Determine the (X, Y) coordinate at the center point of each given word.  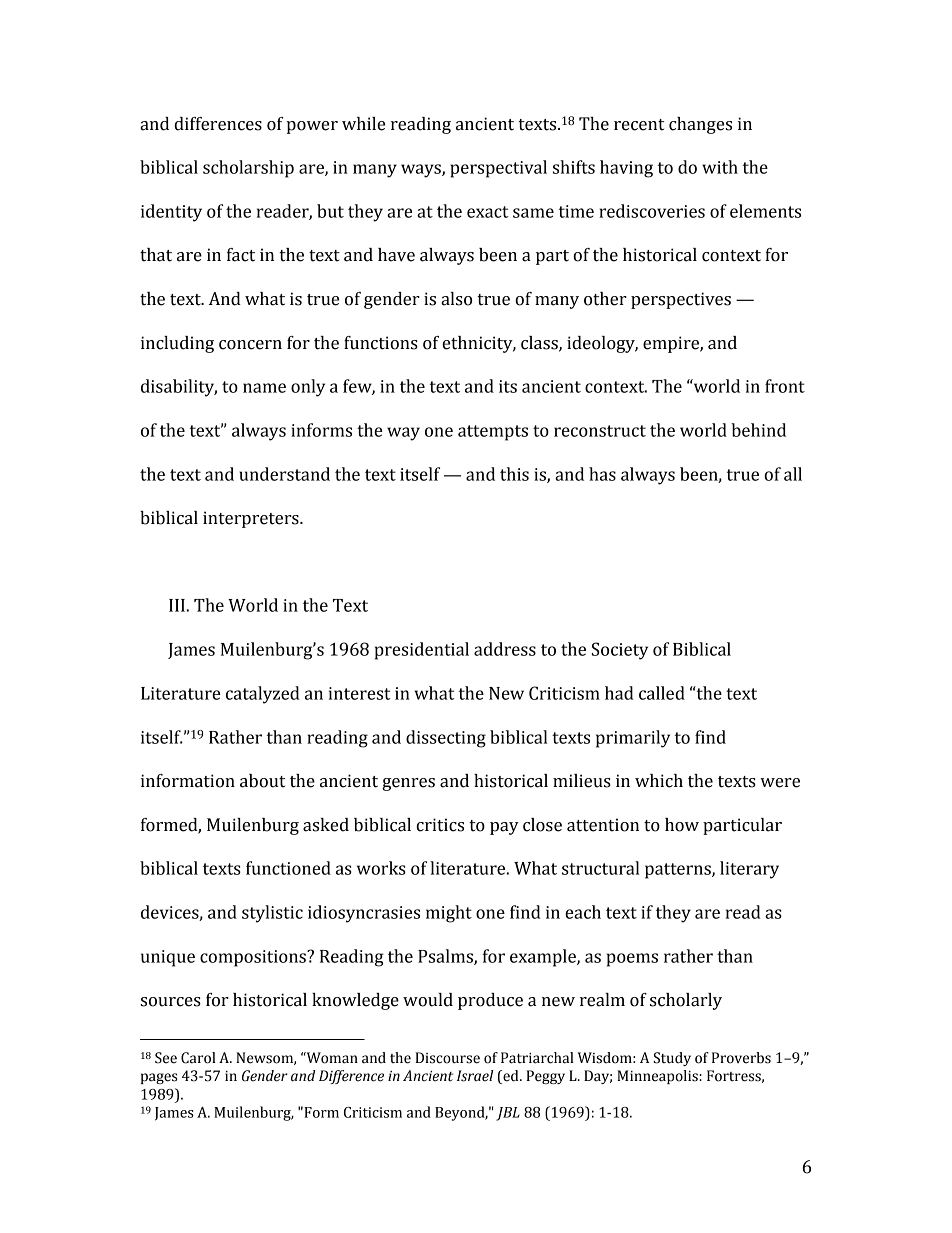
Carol (198, 1058)
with (720, 167)
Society (620, 651)
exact (488, 212)
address (505, 649)
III (178, 605)
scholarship (248, 169)
